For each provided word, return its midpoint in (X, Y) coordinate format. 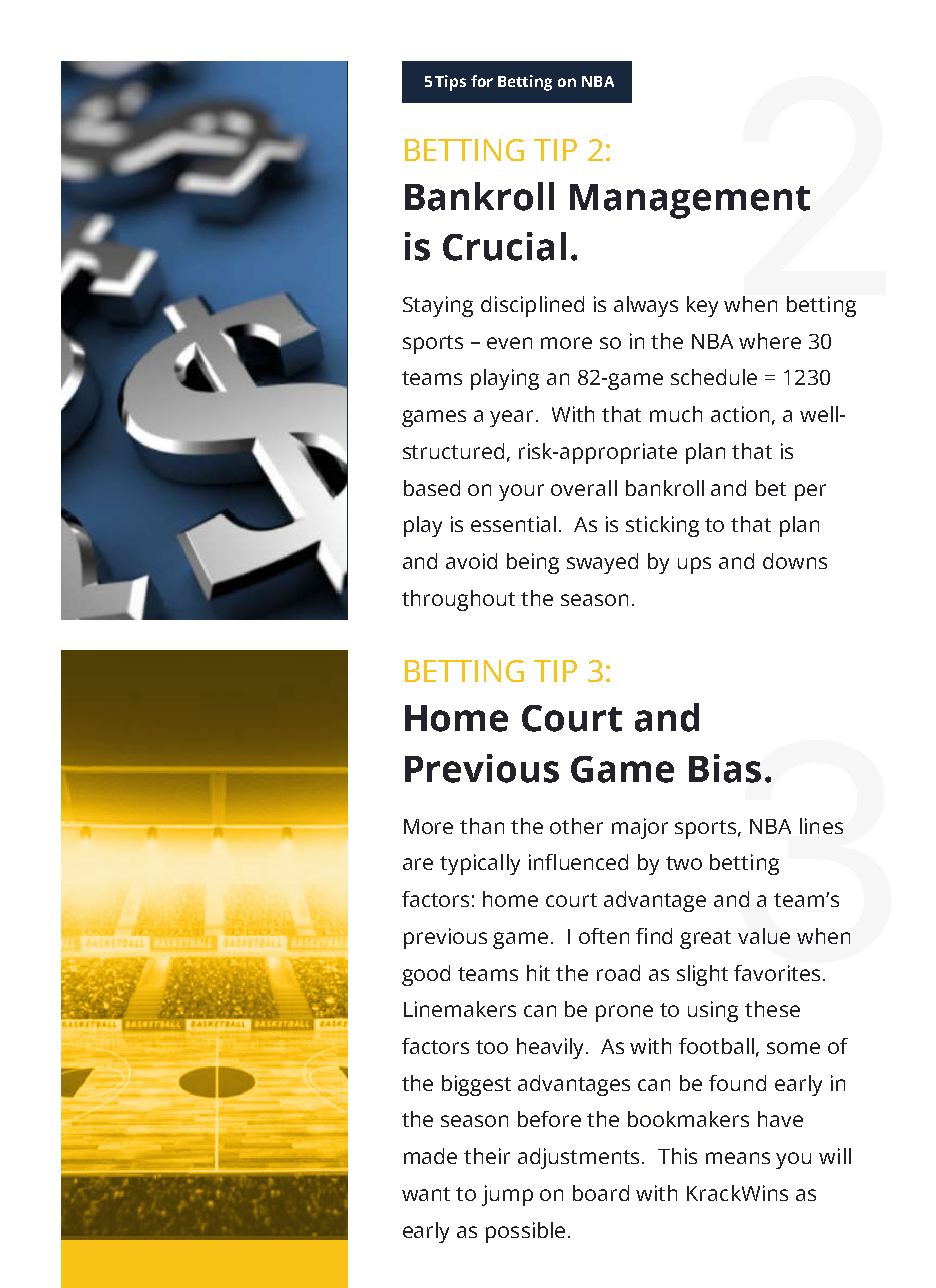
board (601, 1193)
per (810, 492)
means (738, 1158)
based (432, 488)
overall (584, 488)
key (702, 306)
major (640, 828)
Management (690, 201)
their (487, 1156)
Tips (450, 83)
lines (821, 826)
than (482, 826)
